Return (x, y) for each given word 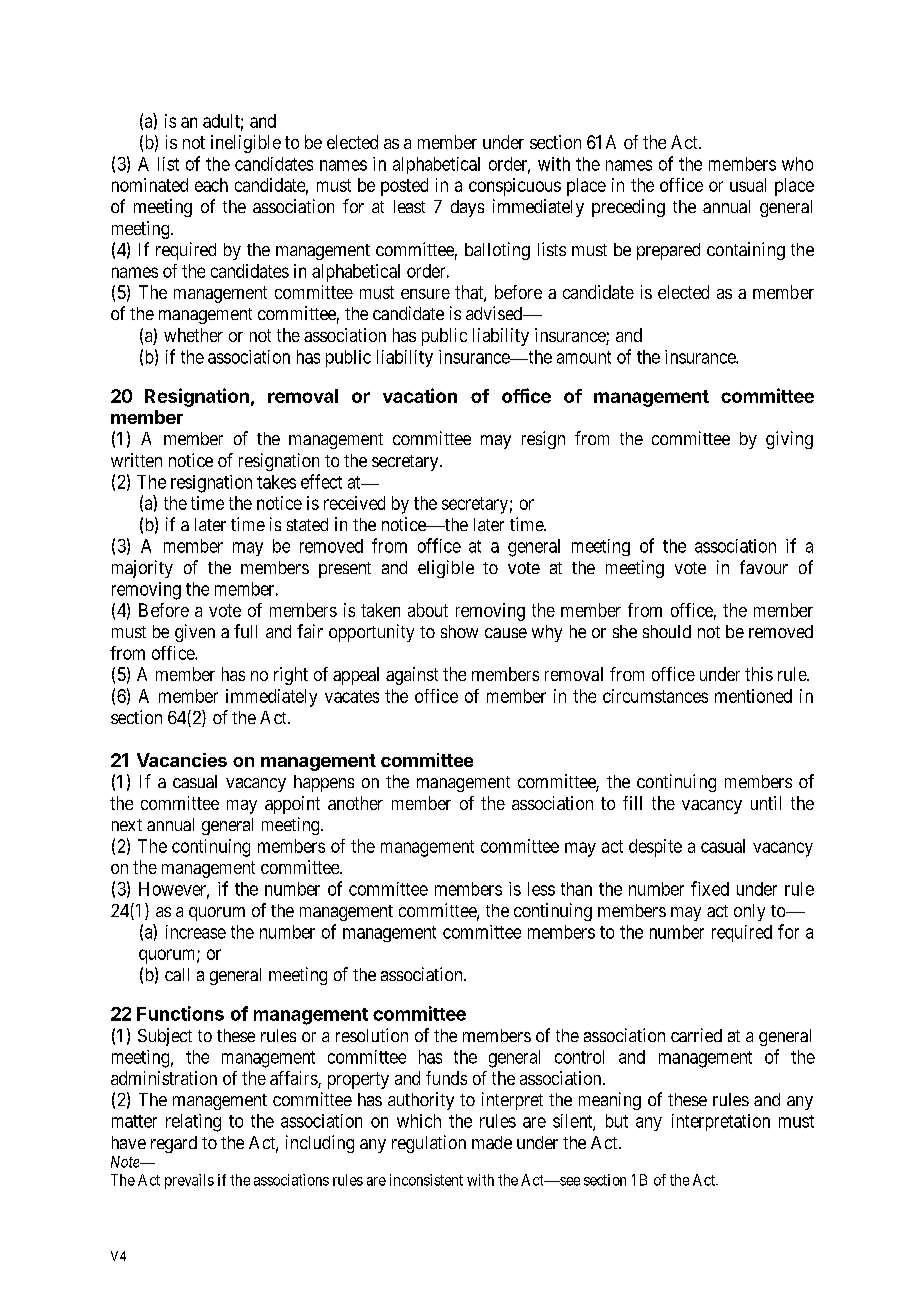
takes (276, 482)
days (467, 208)
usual (748, 185)
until (766, 803)
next (127, 825)
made (492, 1142)
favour (764, 567)
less (541, 889)
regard (174, 1144)
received (354, 503)
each (211, 185)
